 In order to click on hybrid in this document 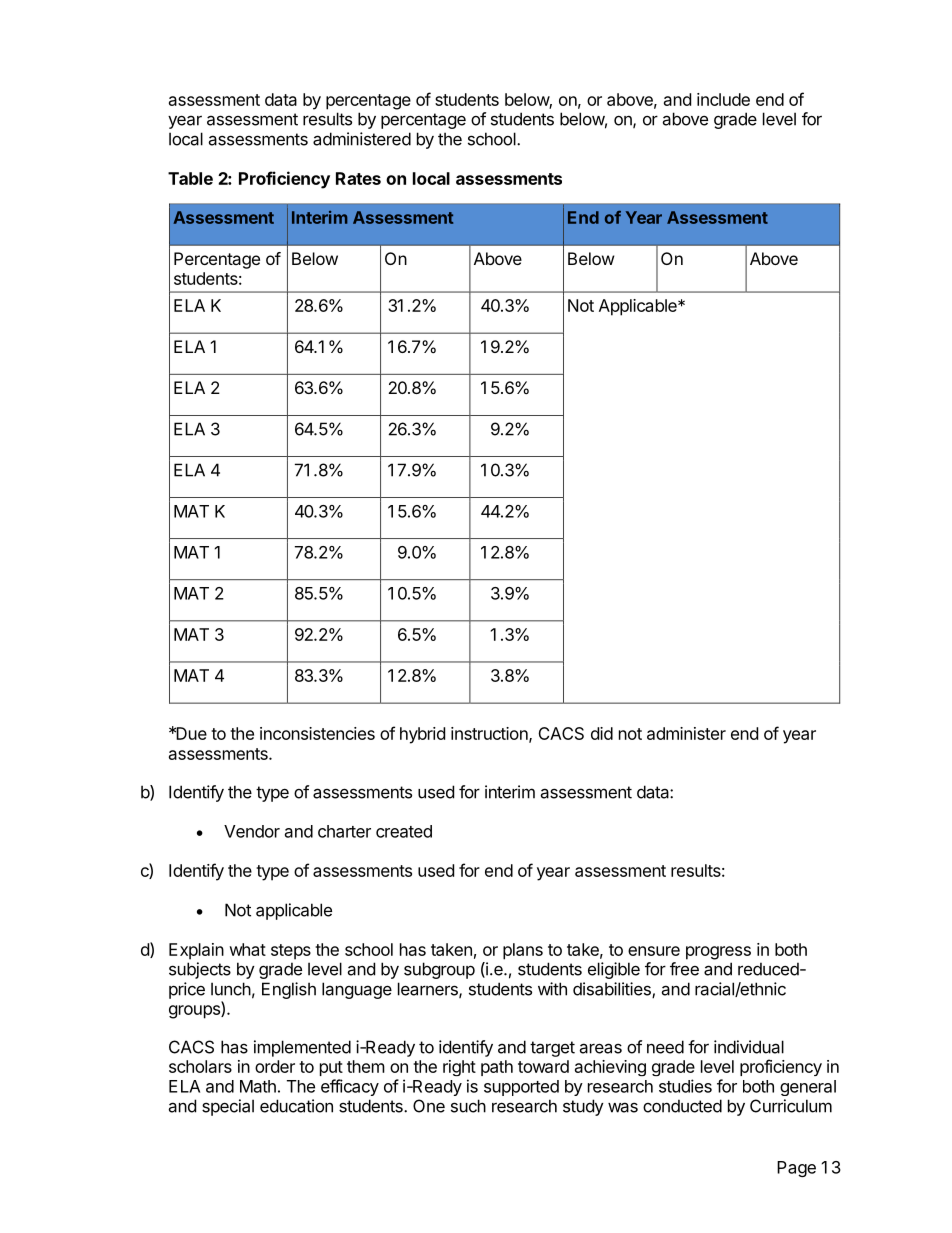, I will do `click(422, 735)`.
